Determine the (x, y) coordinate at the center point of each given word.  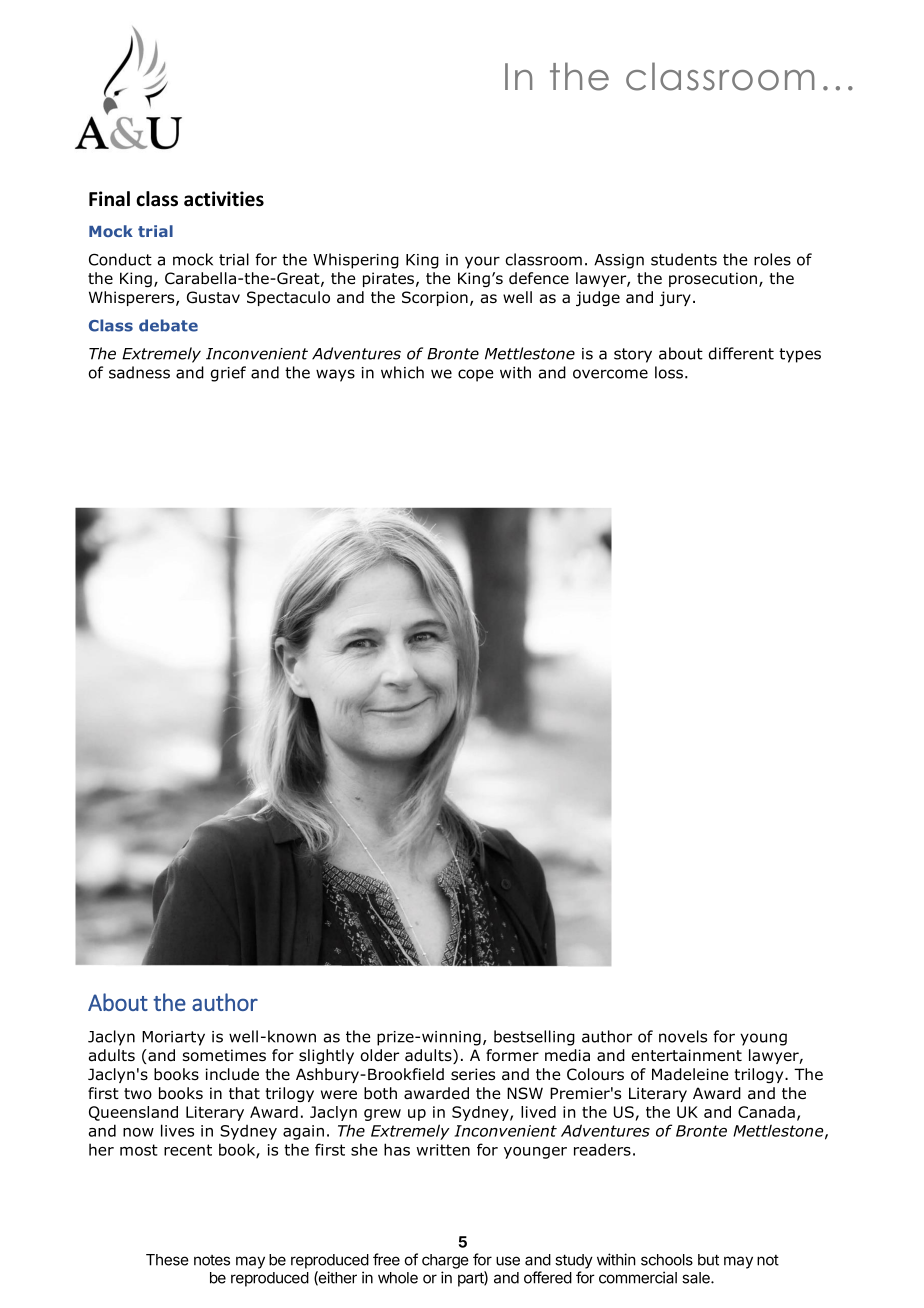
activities (224, 199)
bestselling (534, 1038)
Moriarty (173, 1038)
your (482, 262)
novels (683, 1036)
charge (445, 1261)
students (684, 259)
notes (212, 1260)
